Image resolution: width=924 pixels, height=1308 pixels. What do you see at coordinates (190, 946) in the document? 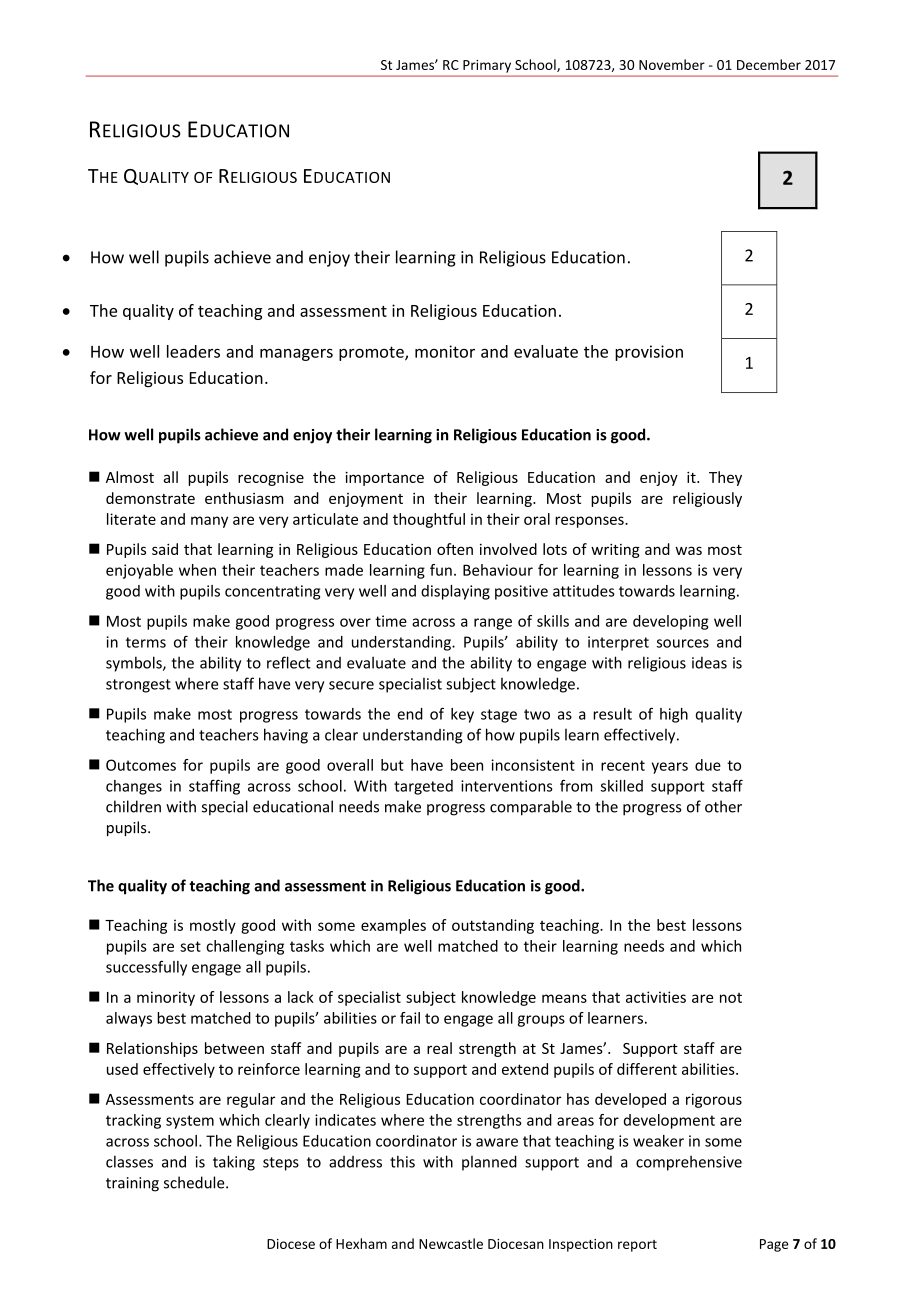
I see `set` at bounding box center [190, 946].
